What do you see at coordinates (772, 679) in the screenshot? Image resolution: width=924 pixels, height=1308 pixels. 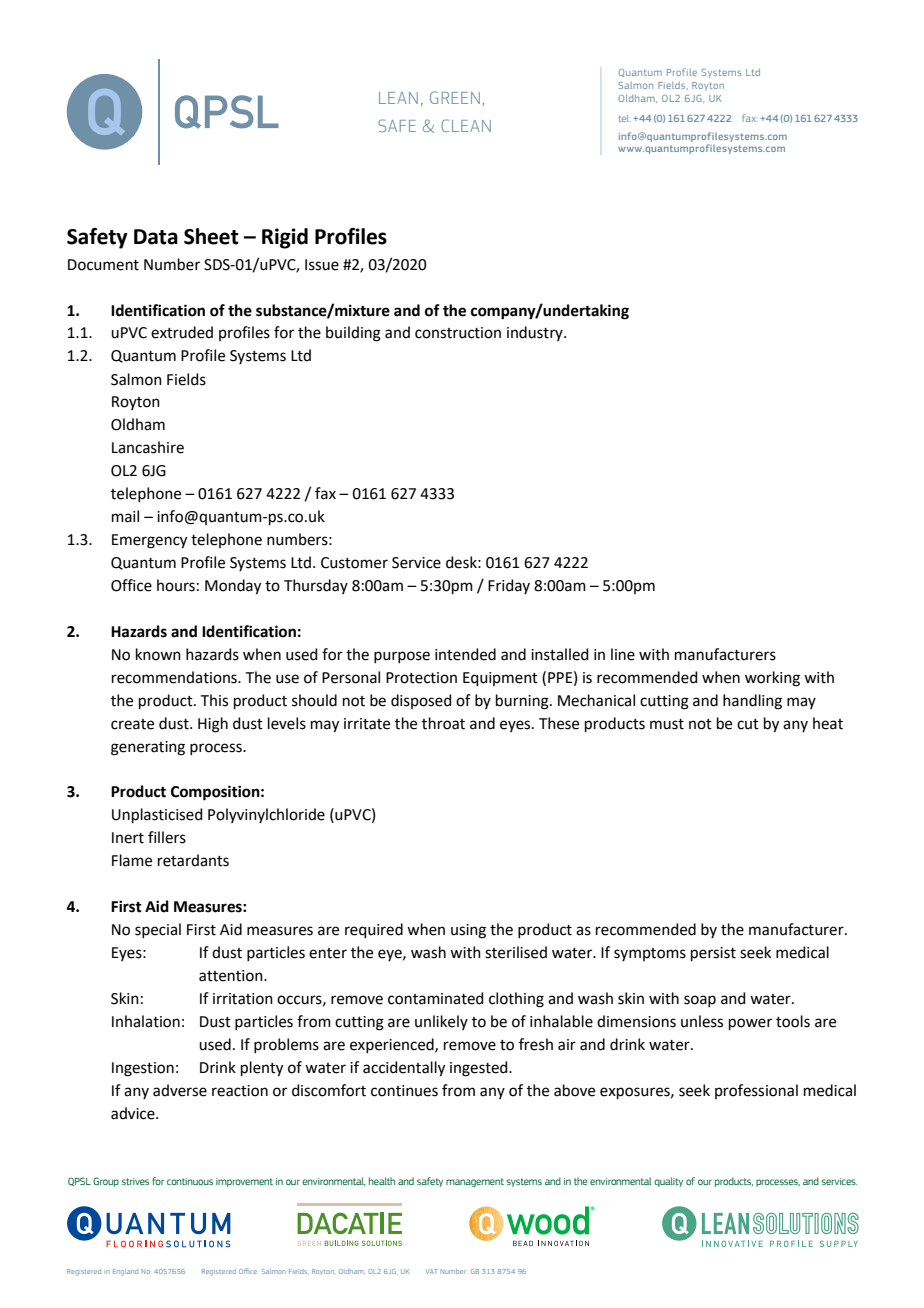 I see `working` at bounding box center [772, 679].
